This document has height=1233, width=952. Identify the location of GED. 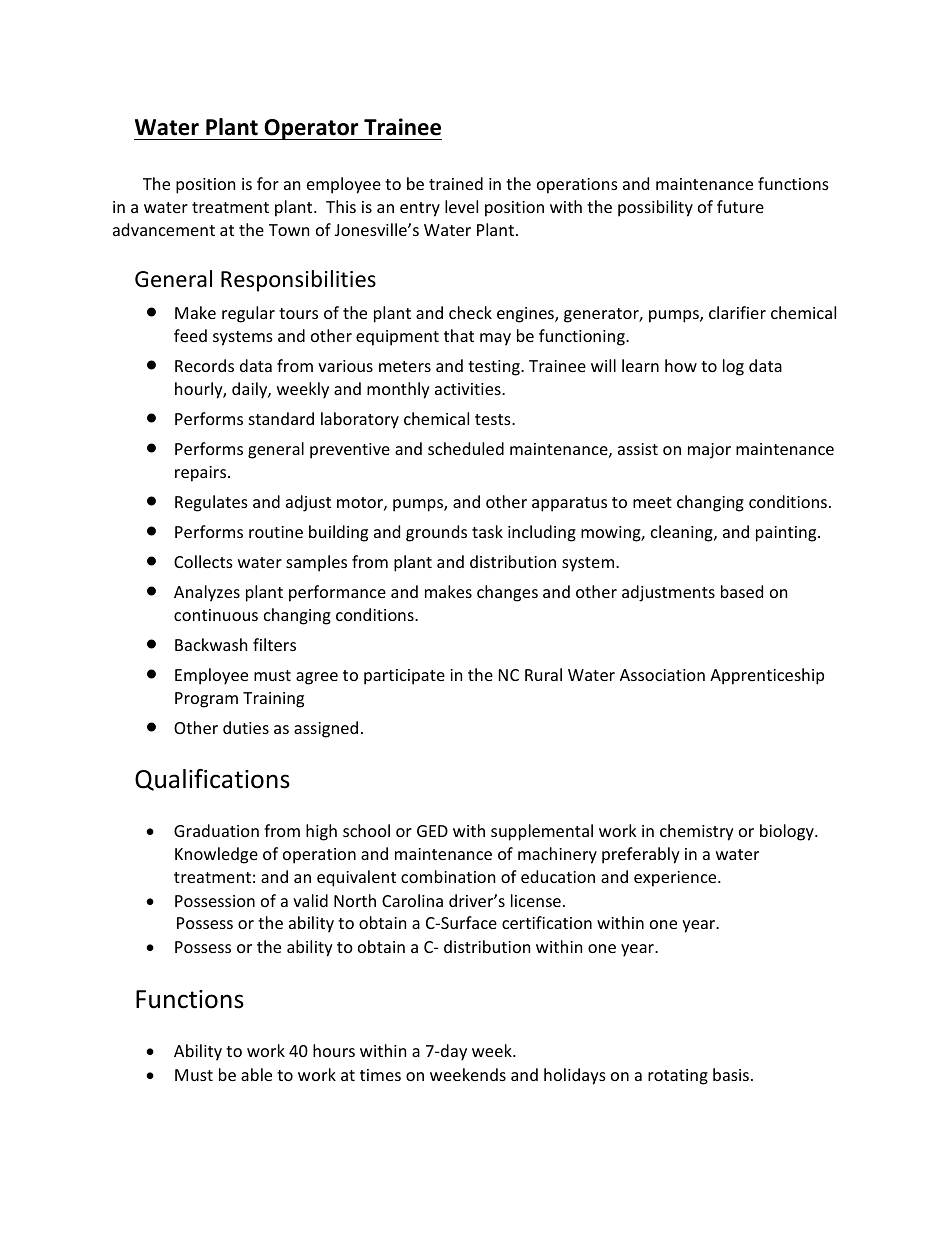
(432, 831).
